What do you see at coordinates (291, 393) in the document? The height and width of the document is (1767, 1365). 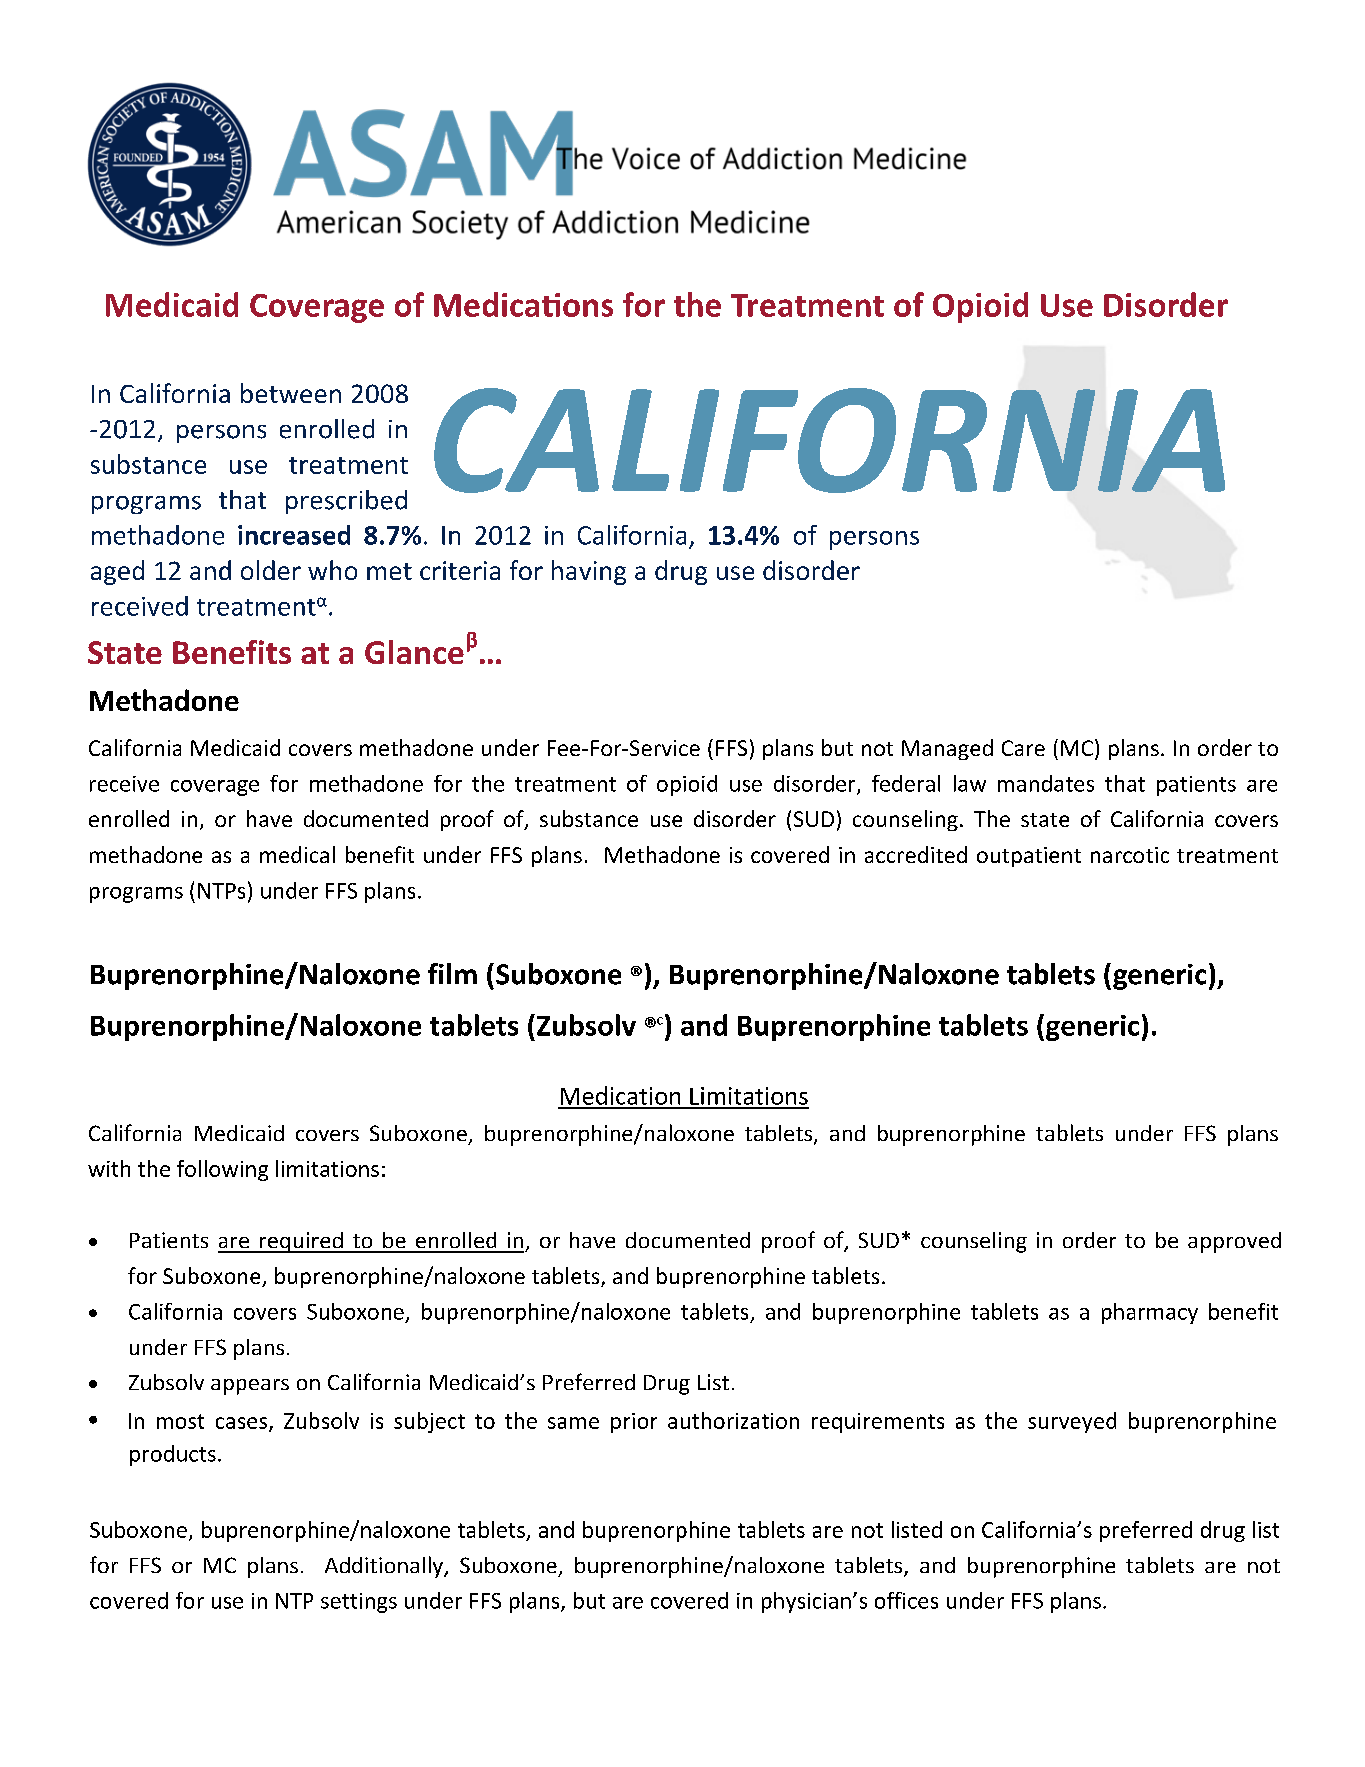 I see `between` at bounding box center [291, 393].
